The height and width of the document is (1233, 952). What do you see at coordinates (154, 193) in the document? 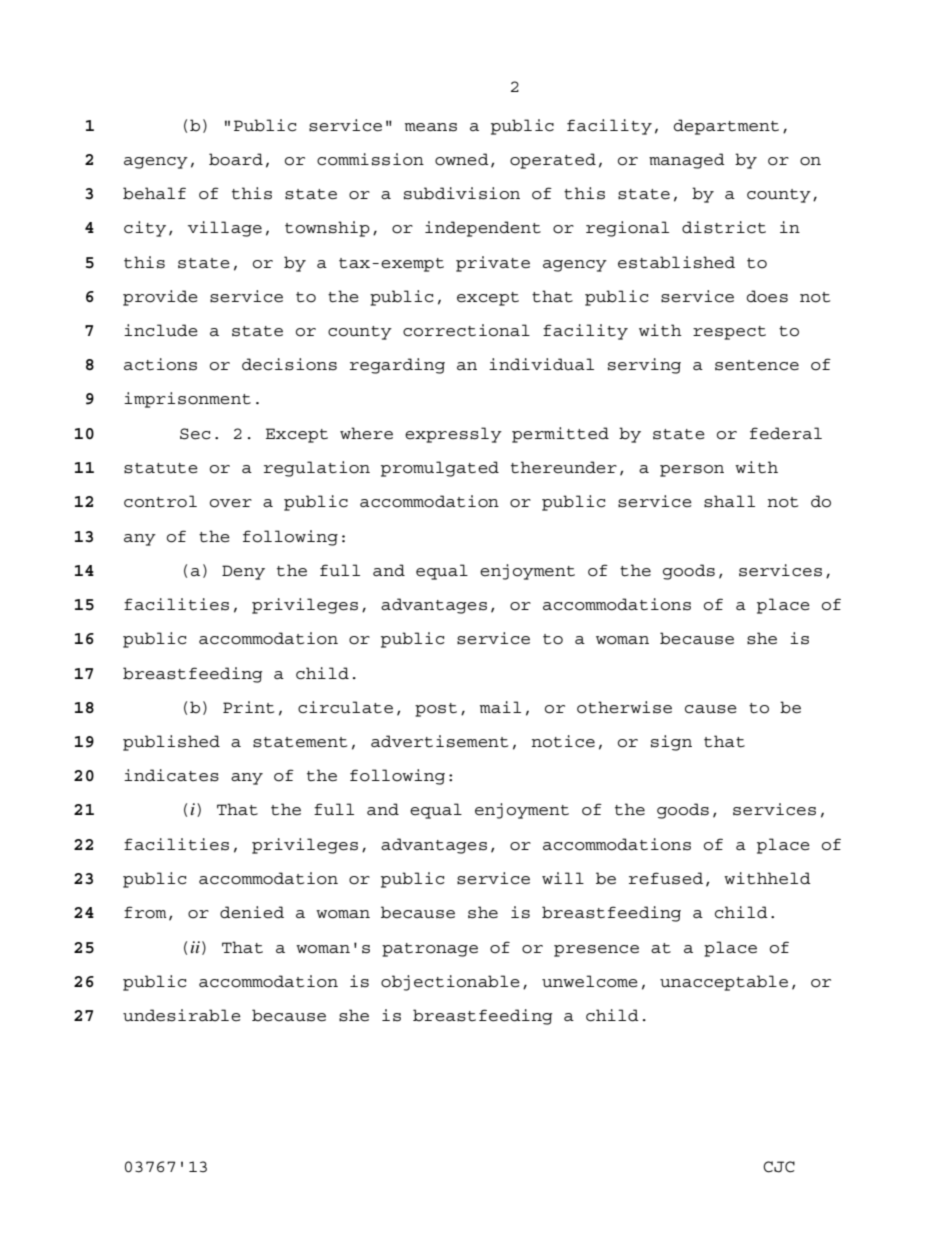
I see `behalf` at bounding box center [154, 193].
